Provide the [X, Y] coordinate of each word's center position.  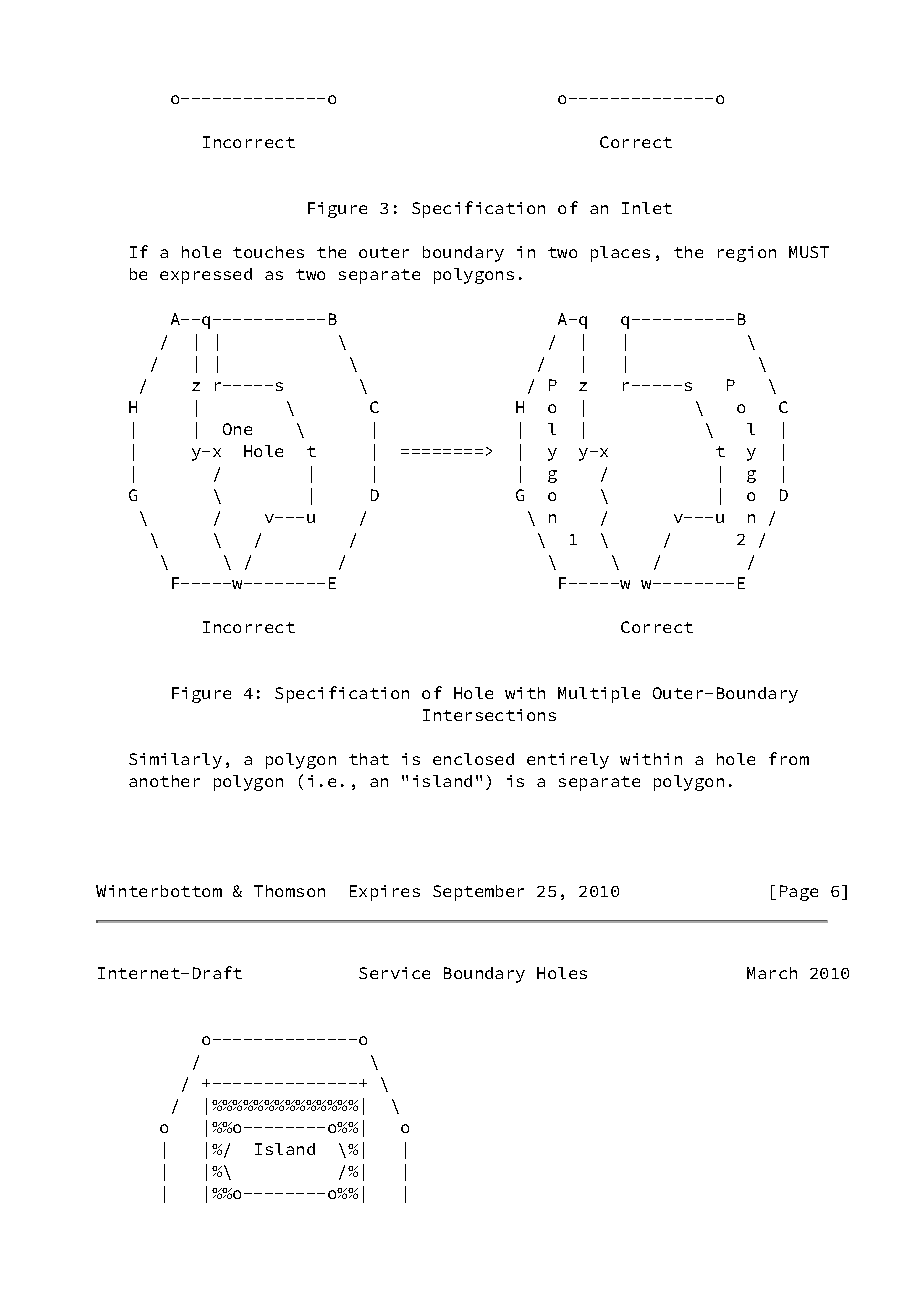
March [772, 973]
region [747, 254]
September [478, 893]
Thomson [289, 891]
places [620, 254]
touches [268, 252]
